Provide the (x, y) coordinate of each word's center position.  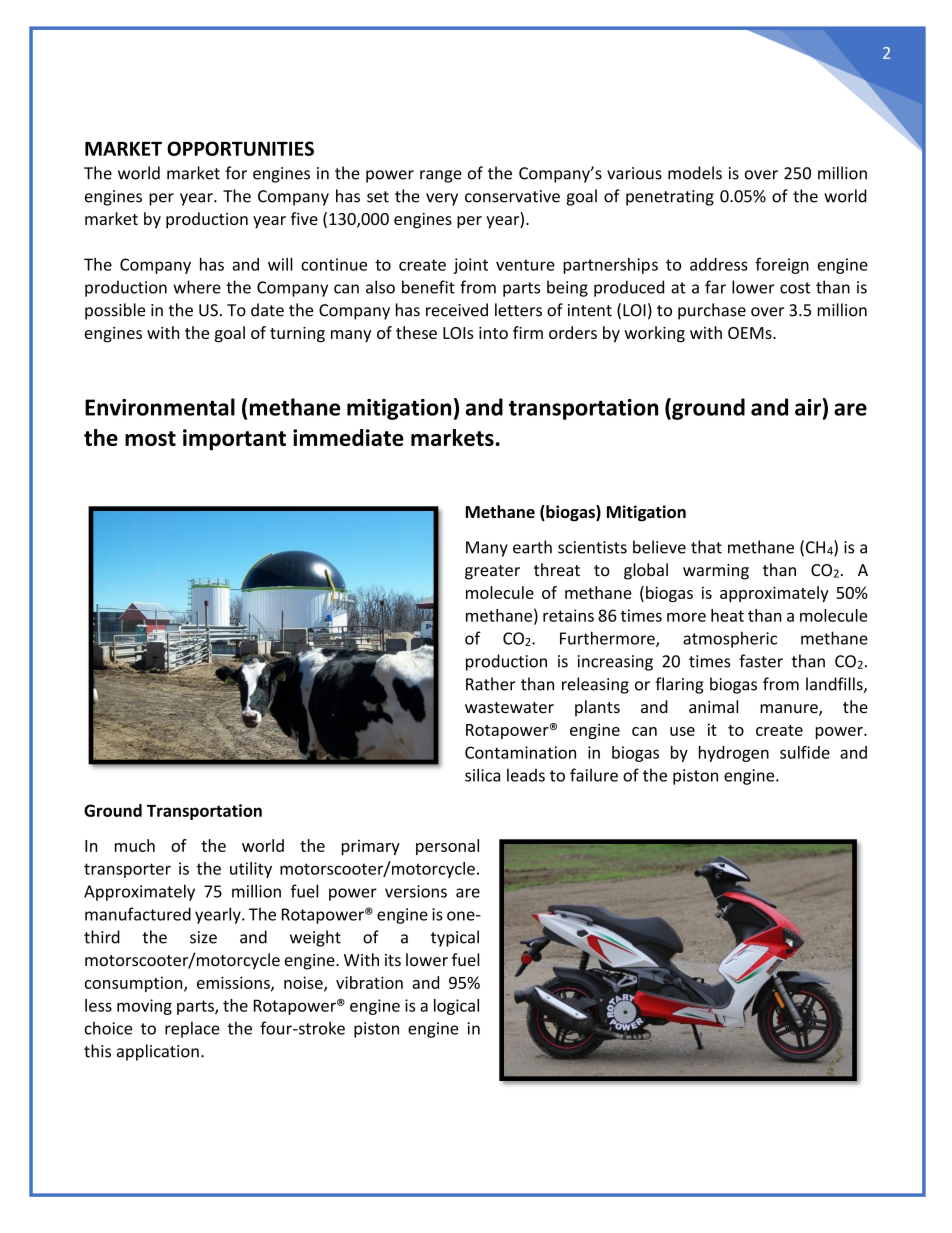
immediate (348, 437)
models (695, 173)
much (135, 845)
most (150, 438)
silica (482, 775)
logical (456, 1007)
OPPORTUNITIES (240, 148)
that (706, 547)
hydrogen (734, 754)
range (441, 176)
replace (192, 1029)
